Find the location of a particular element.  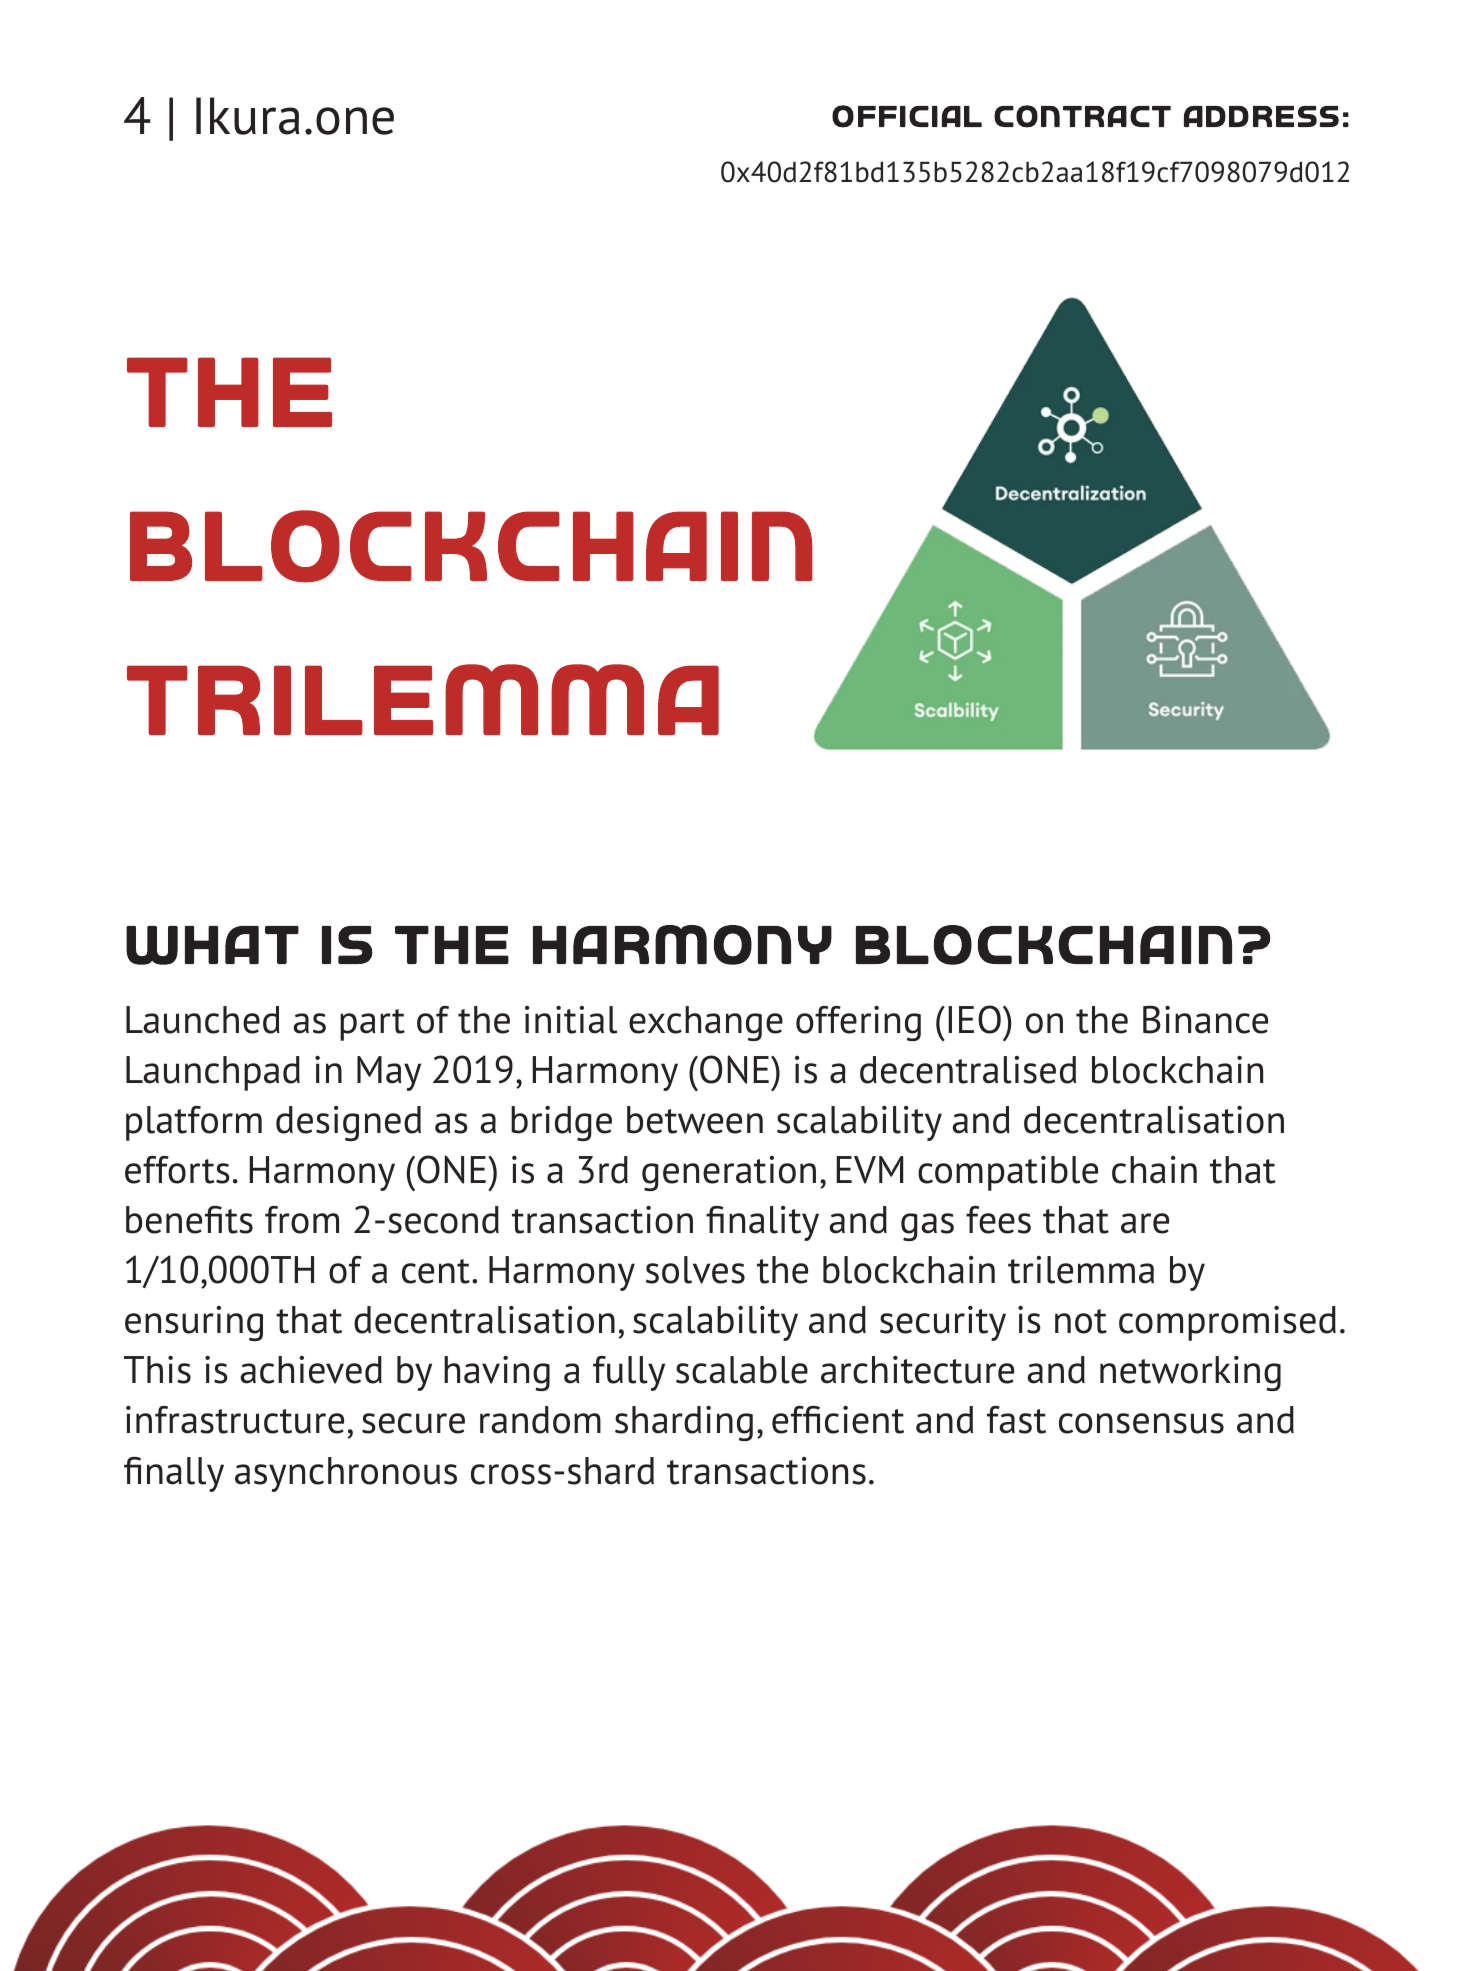

exchange is located at coordinates (706, 1023).
